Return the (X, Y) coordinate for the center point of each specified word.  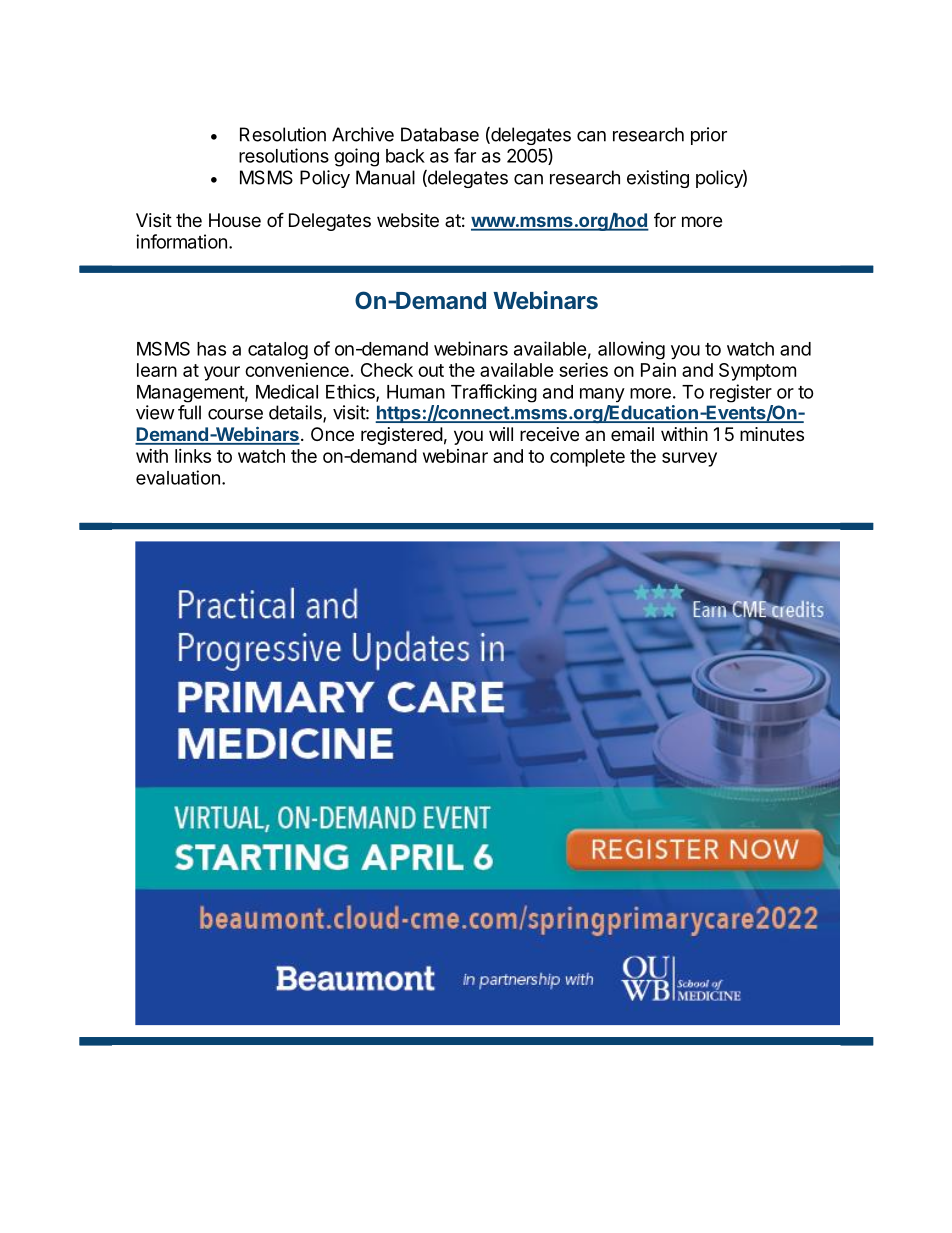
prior (709, 136)
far (465, 155)
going (356, 157)
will (501, 434)
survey (689, 459)
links (193, 456)
